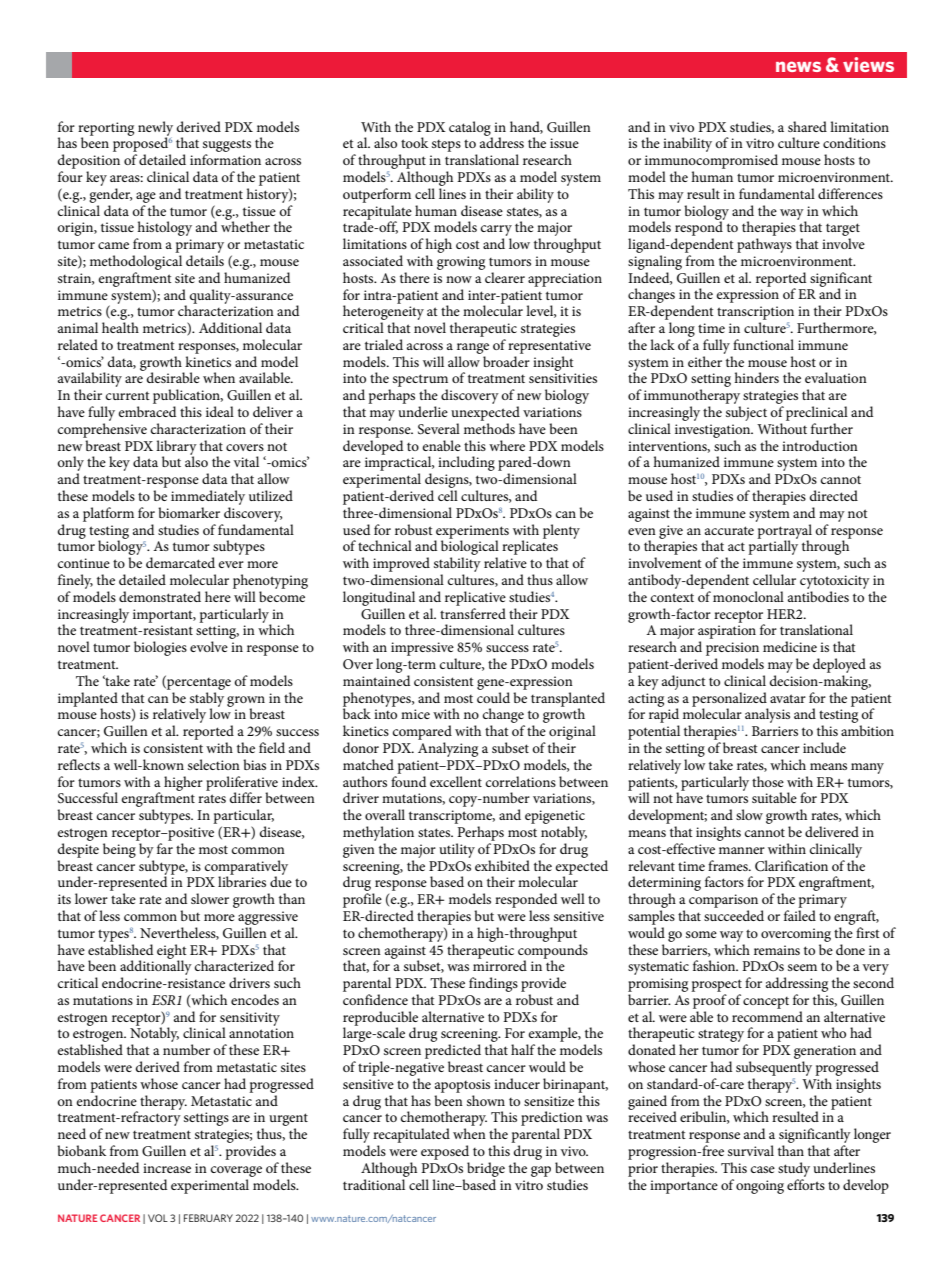 Image resolution: width=952 pixels, height=1265 pixels. I want to click on current, so click(128, 395).
